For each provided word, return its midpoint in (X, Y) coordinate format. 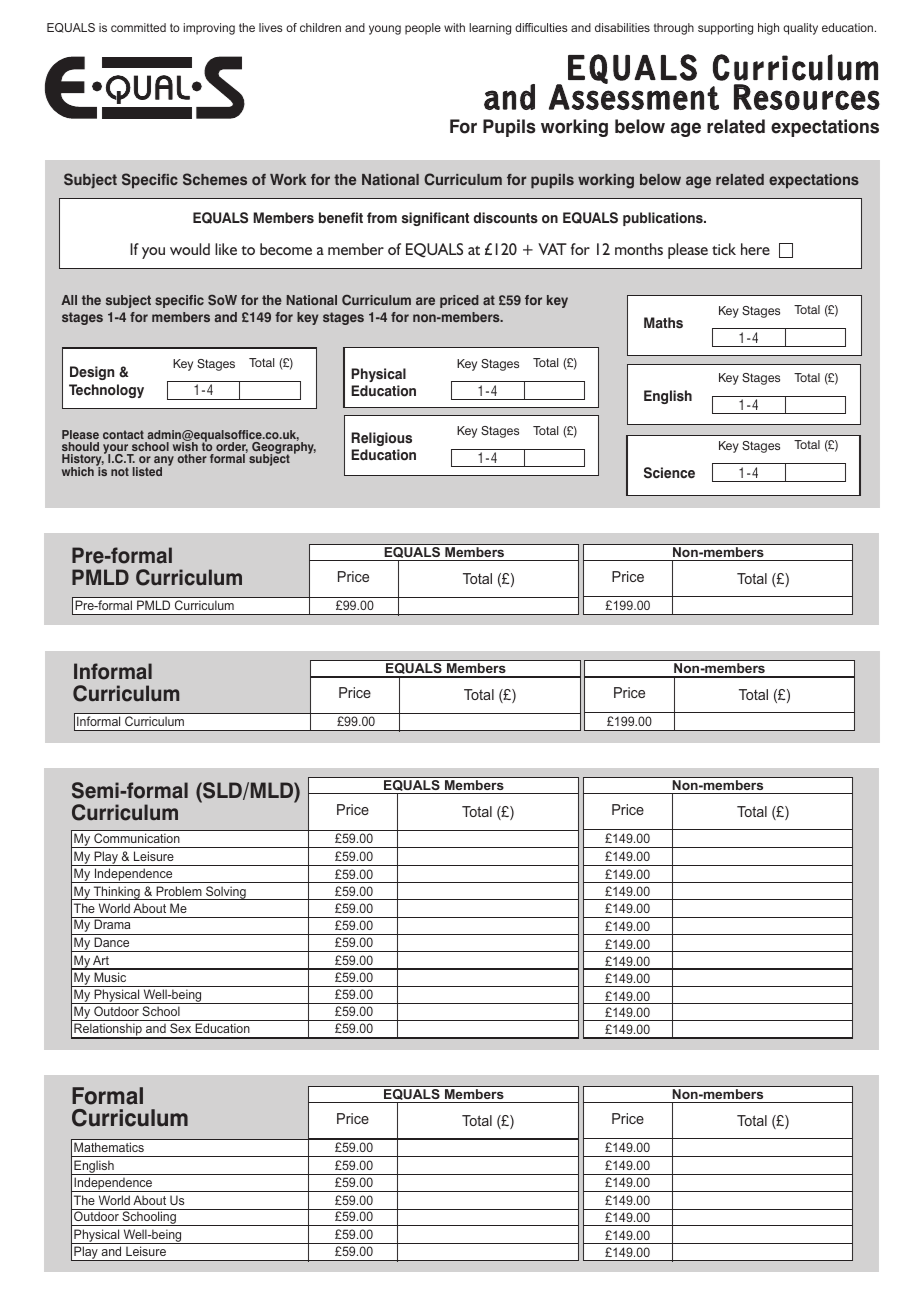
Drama (112, 924)
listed (147, 471)
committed (138, 27)
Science (669, 473)
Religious (381, 439)
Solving (226, 893)
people (423, 29)
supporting (725, 29)
